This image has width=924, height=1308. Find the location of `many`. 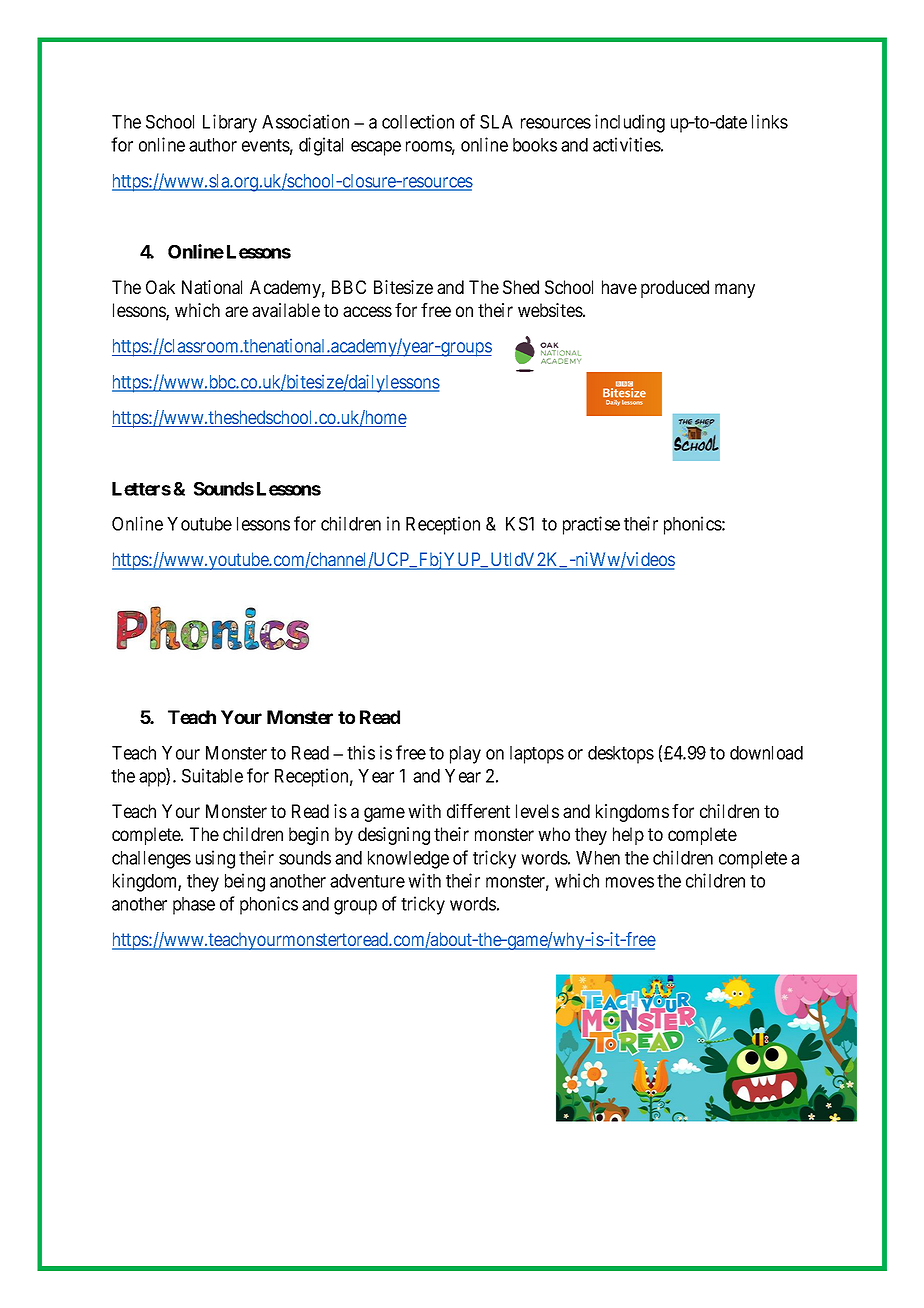

many is located at coordinates (735, 290).
